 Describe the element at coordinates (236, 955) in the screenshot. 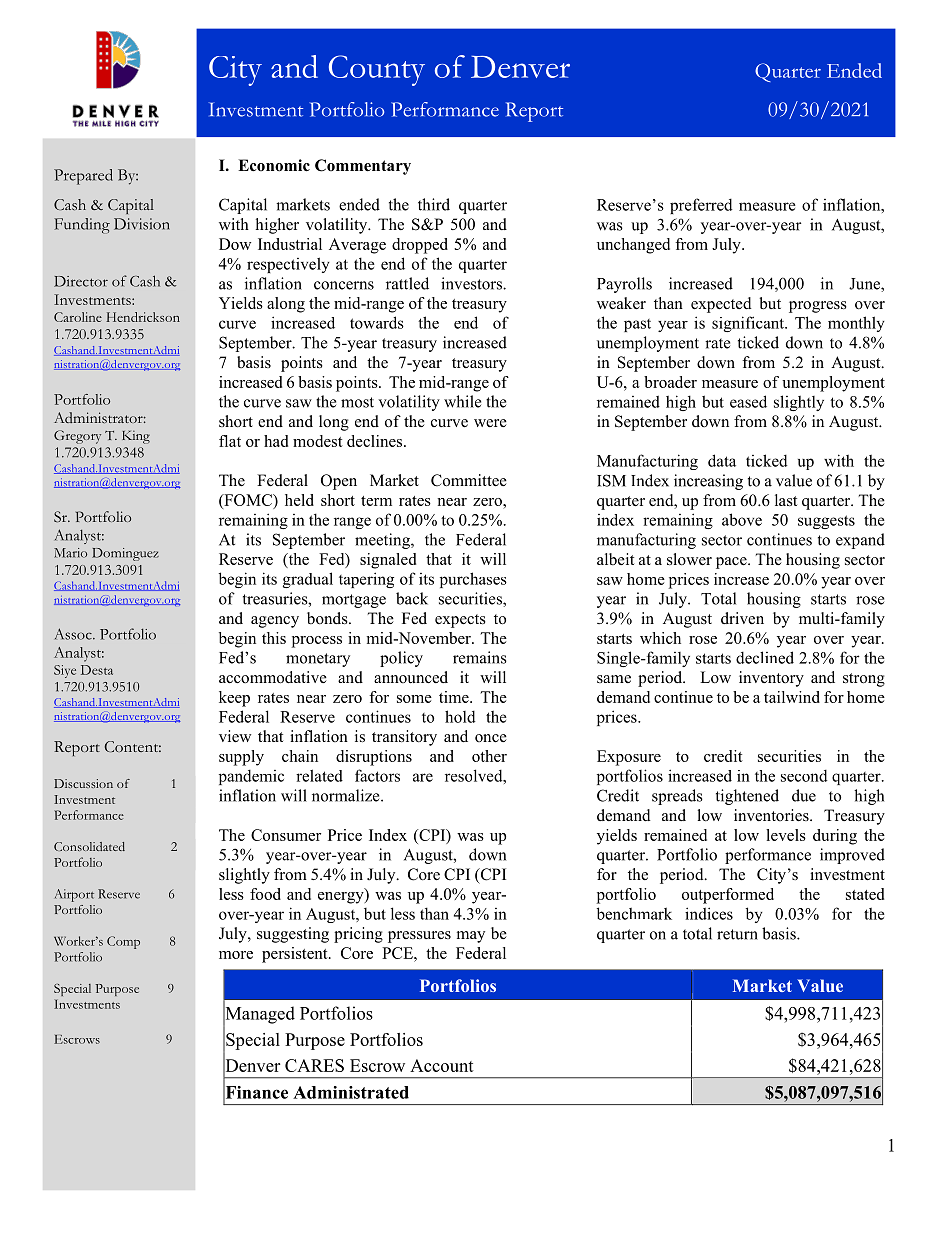

I see `more` at that location.
